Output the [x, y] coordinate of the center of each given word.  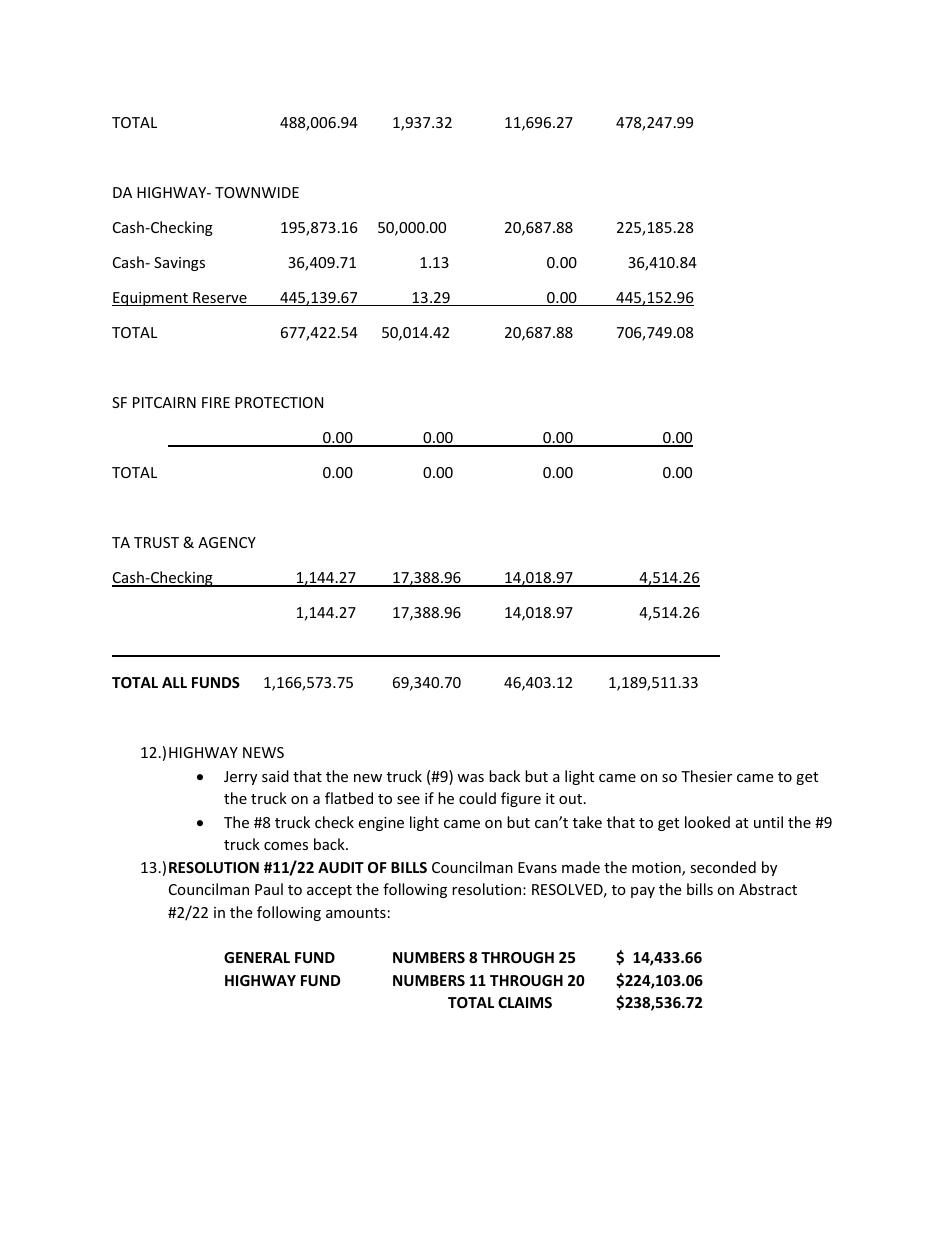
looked [707, 822]
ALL [174, 682]
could [477, 798]
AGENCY [227, 542]
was [470, 778]
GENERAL [257, 957]
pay [643, 892]
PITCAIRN [164, 402]
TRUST [156, 542]
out [572, 799]
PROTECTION [279, 402]
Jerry [240, 778]
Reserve [220, 299]
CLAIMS [525, 1002]
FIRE [216, 402]
